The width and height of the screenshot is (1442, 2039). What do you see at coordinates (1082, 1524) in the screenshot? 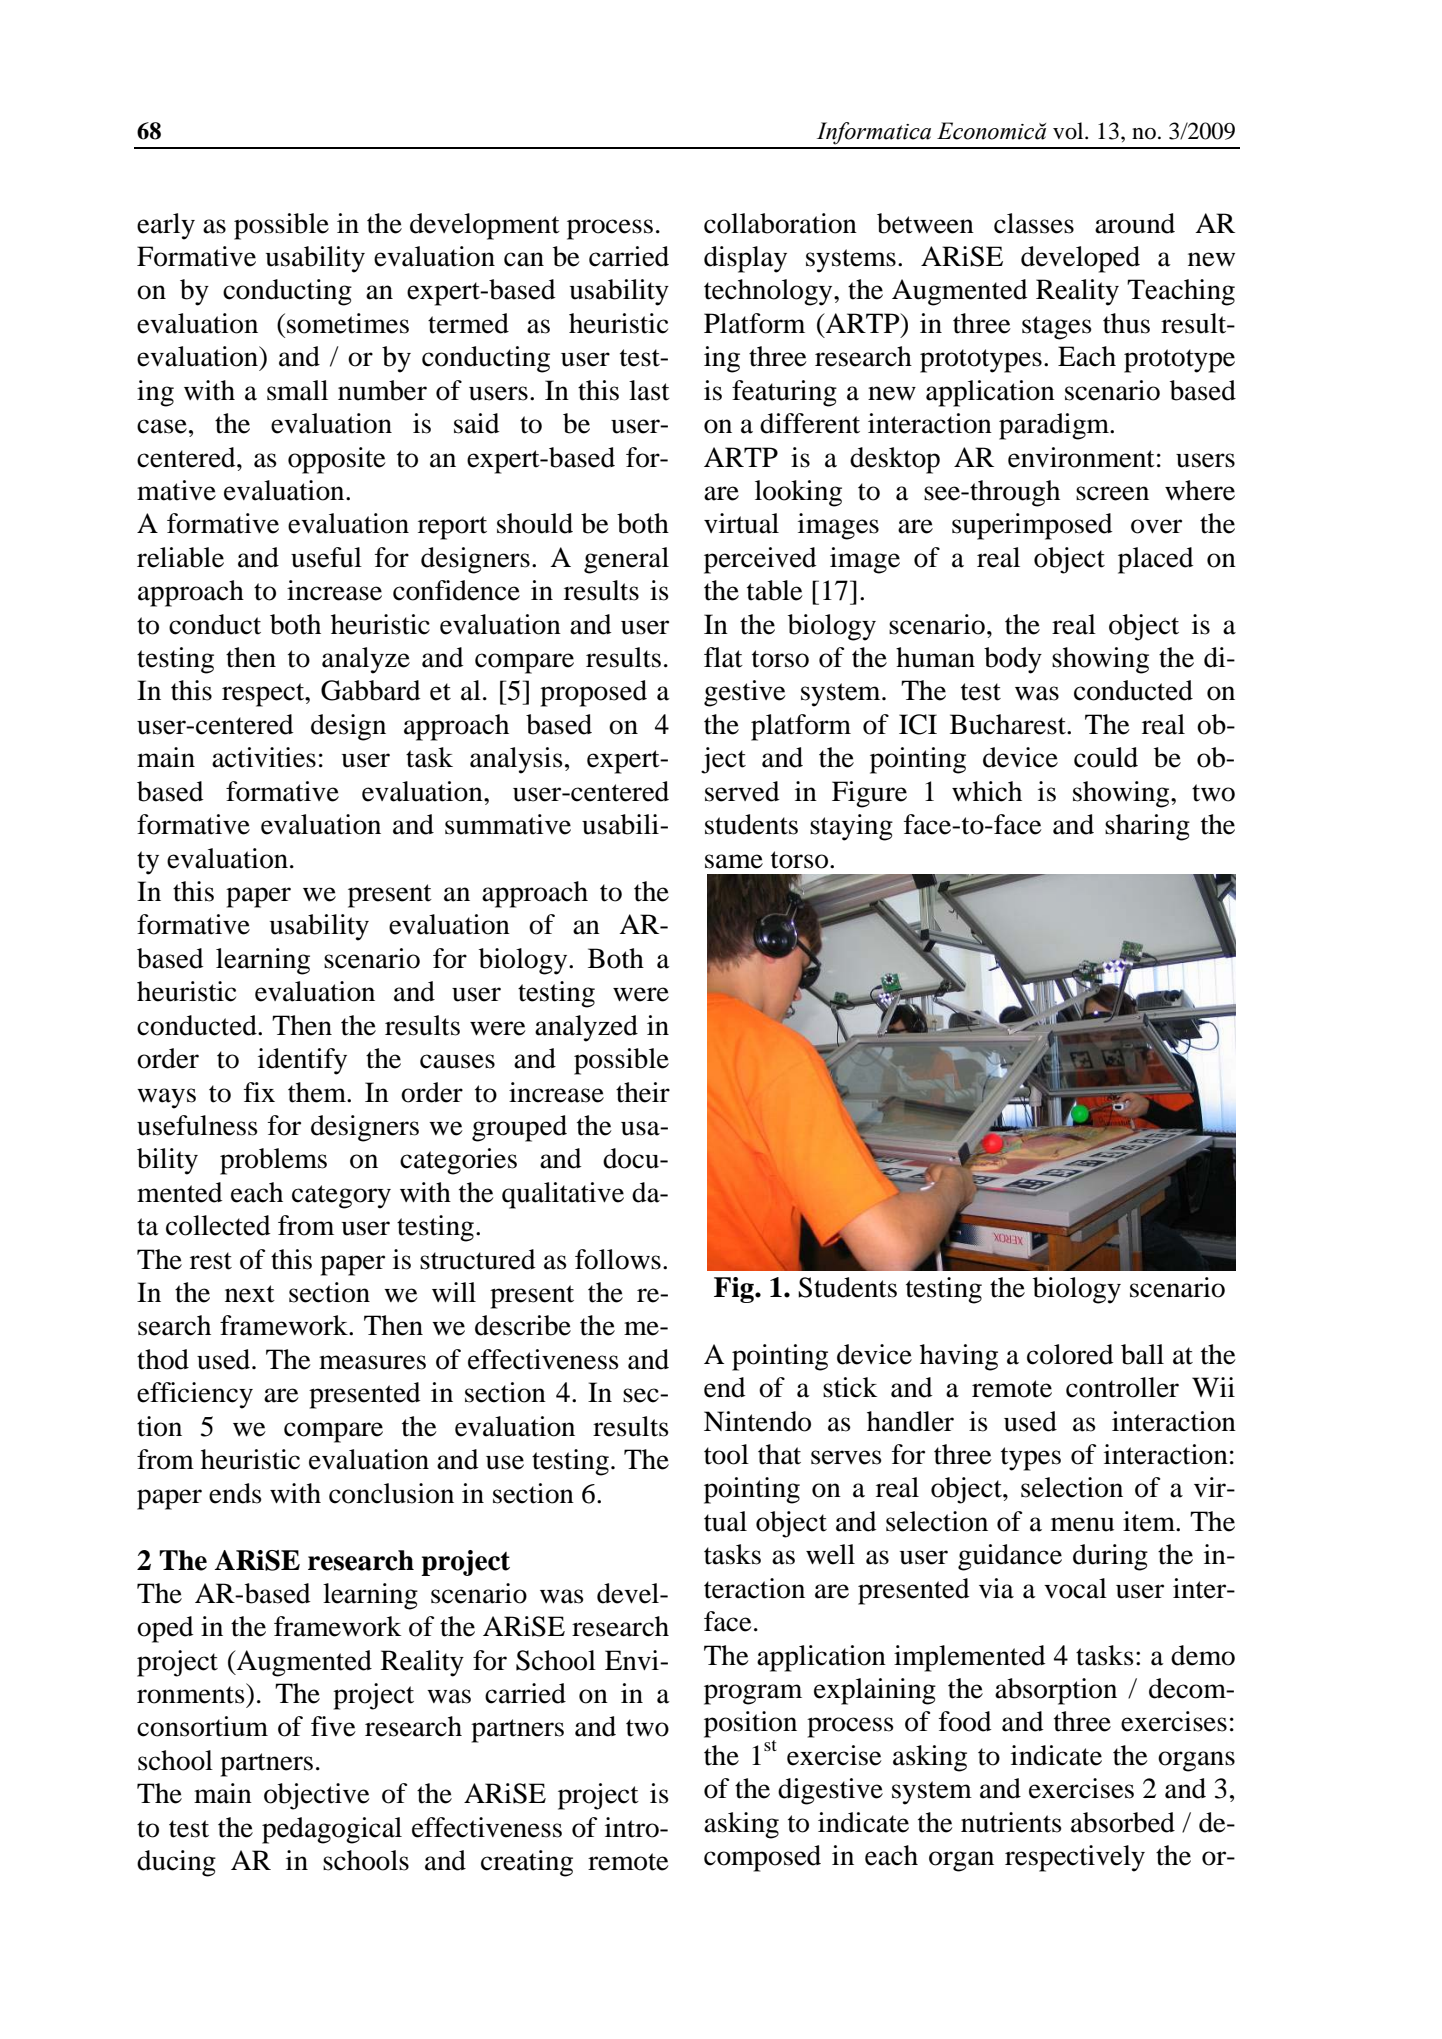
I see `menu` at bounding box center [1082, 1524].
